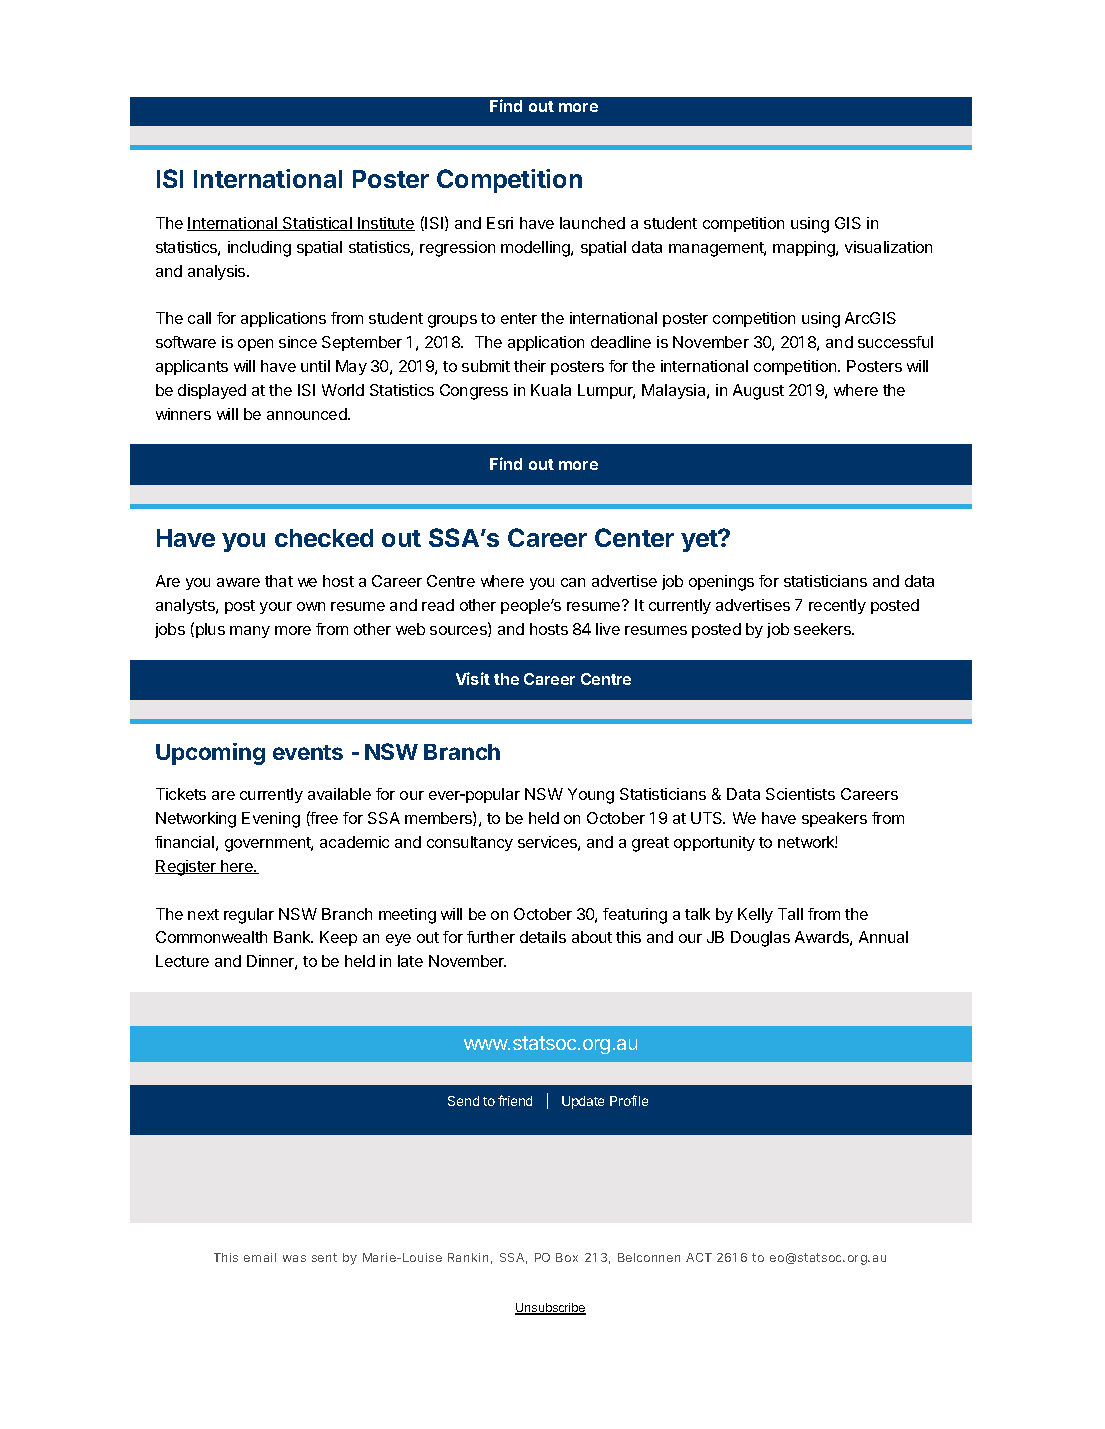  Describe the element at coordinates (324, 538) in the screenshot. I see `checked` at that location.
